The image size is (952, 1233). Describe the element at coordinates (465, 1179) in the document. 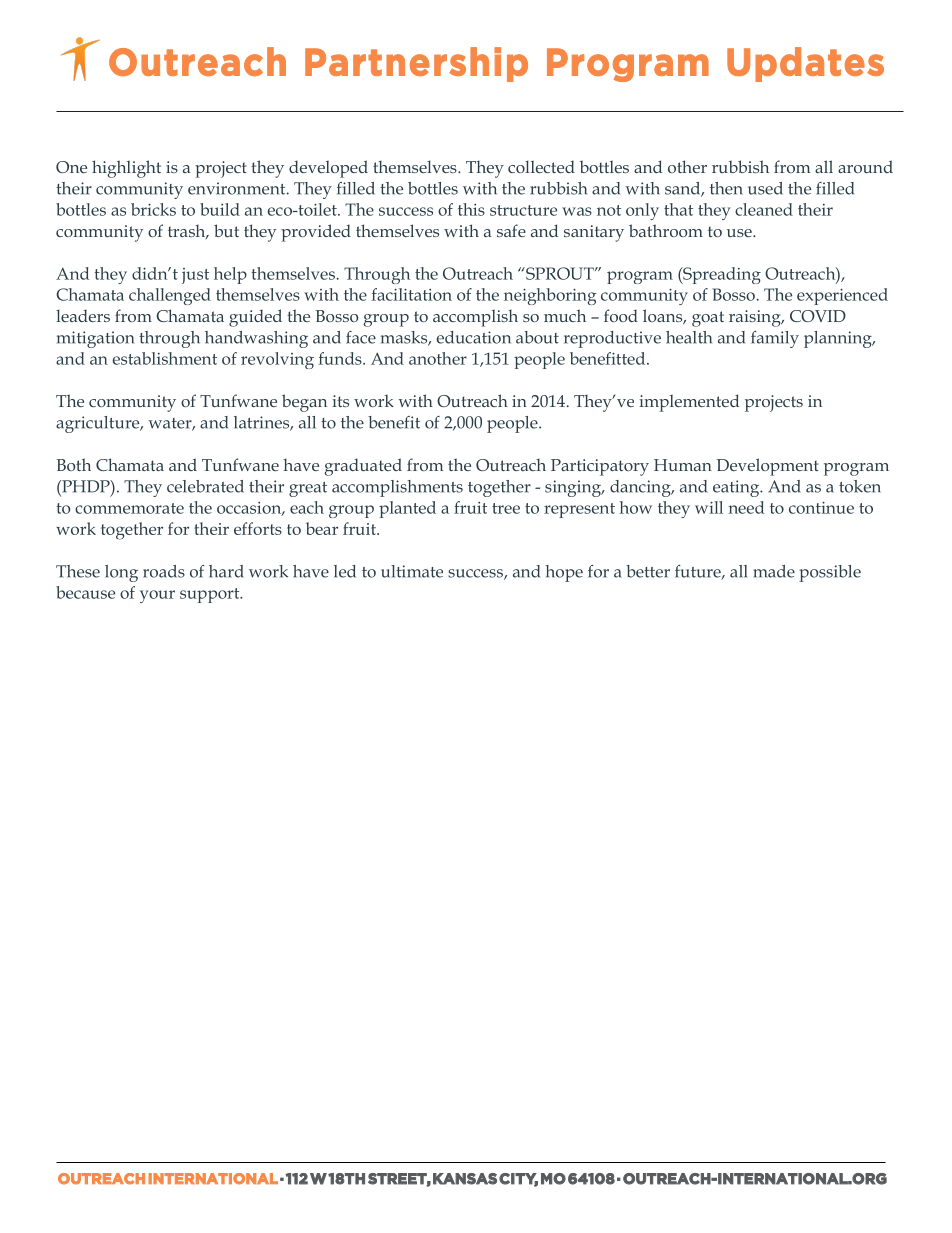

I see `KANSAS` at that location.
